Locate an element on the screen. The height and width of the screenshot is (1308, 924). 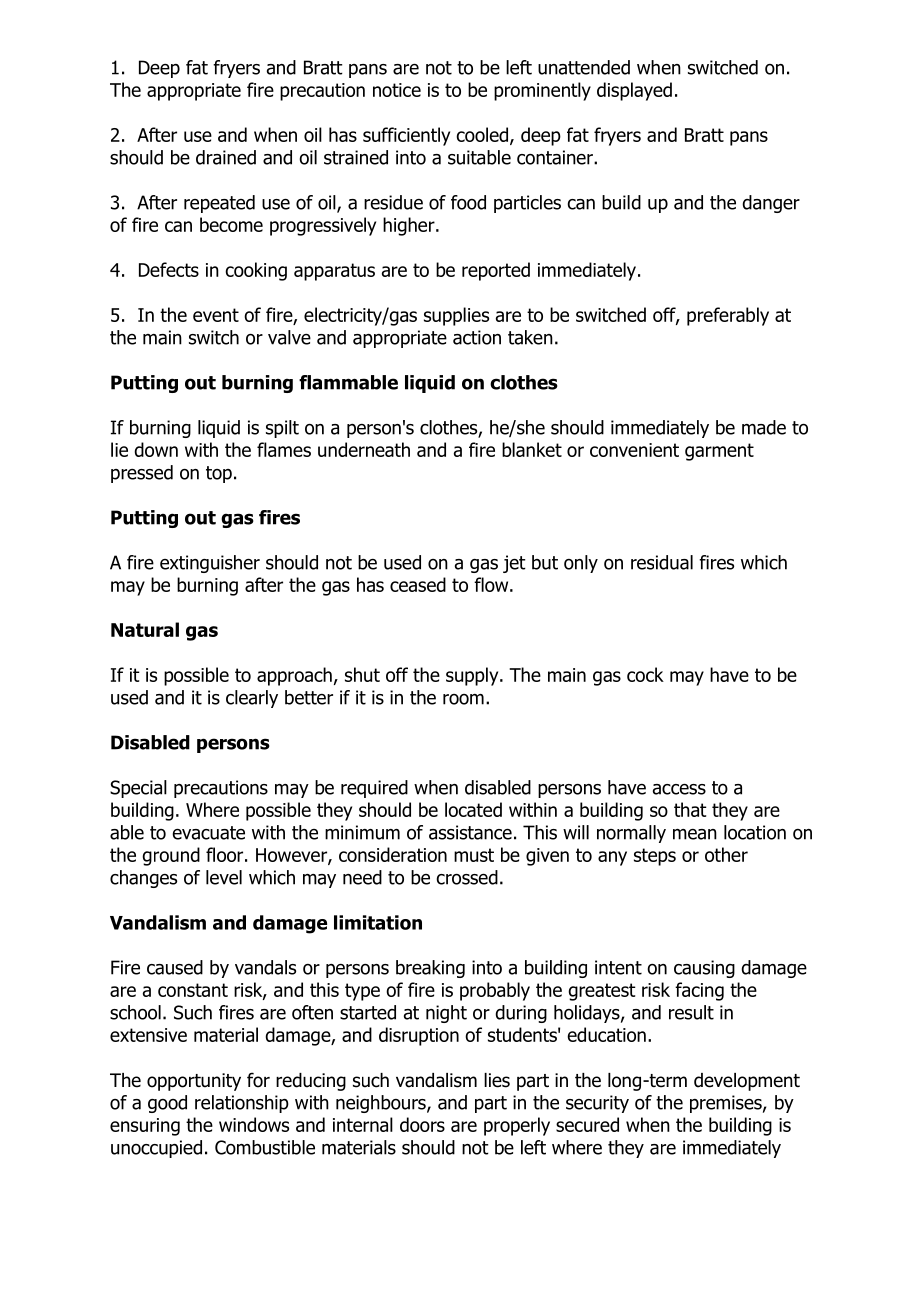
displayed is located at coordinates (634, 91).
